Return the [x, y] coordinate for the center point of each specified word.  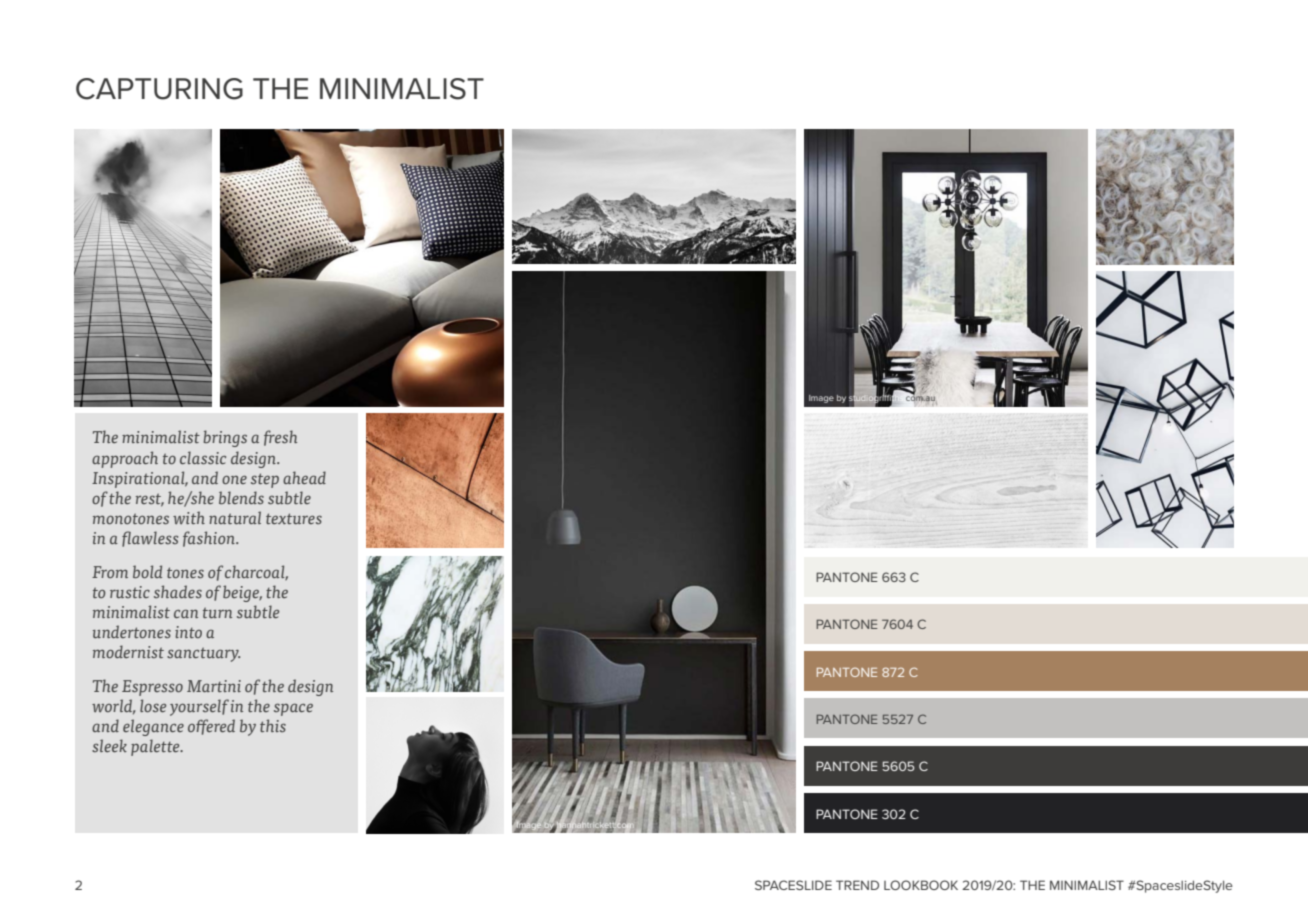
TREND [857, 885]
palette [156, 747]
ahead [304, 477]
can [186, 613]
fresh [280, 438]
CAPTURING [159, 89]
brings [225, 438]
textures [294, 518]
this [273, 725]
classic [203, 458]
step [265, 480]
